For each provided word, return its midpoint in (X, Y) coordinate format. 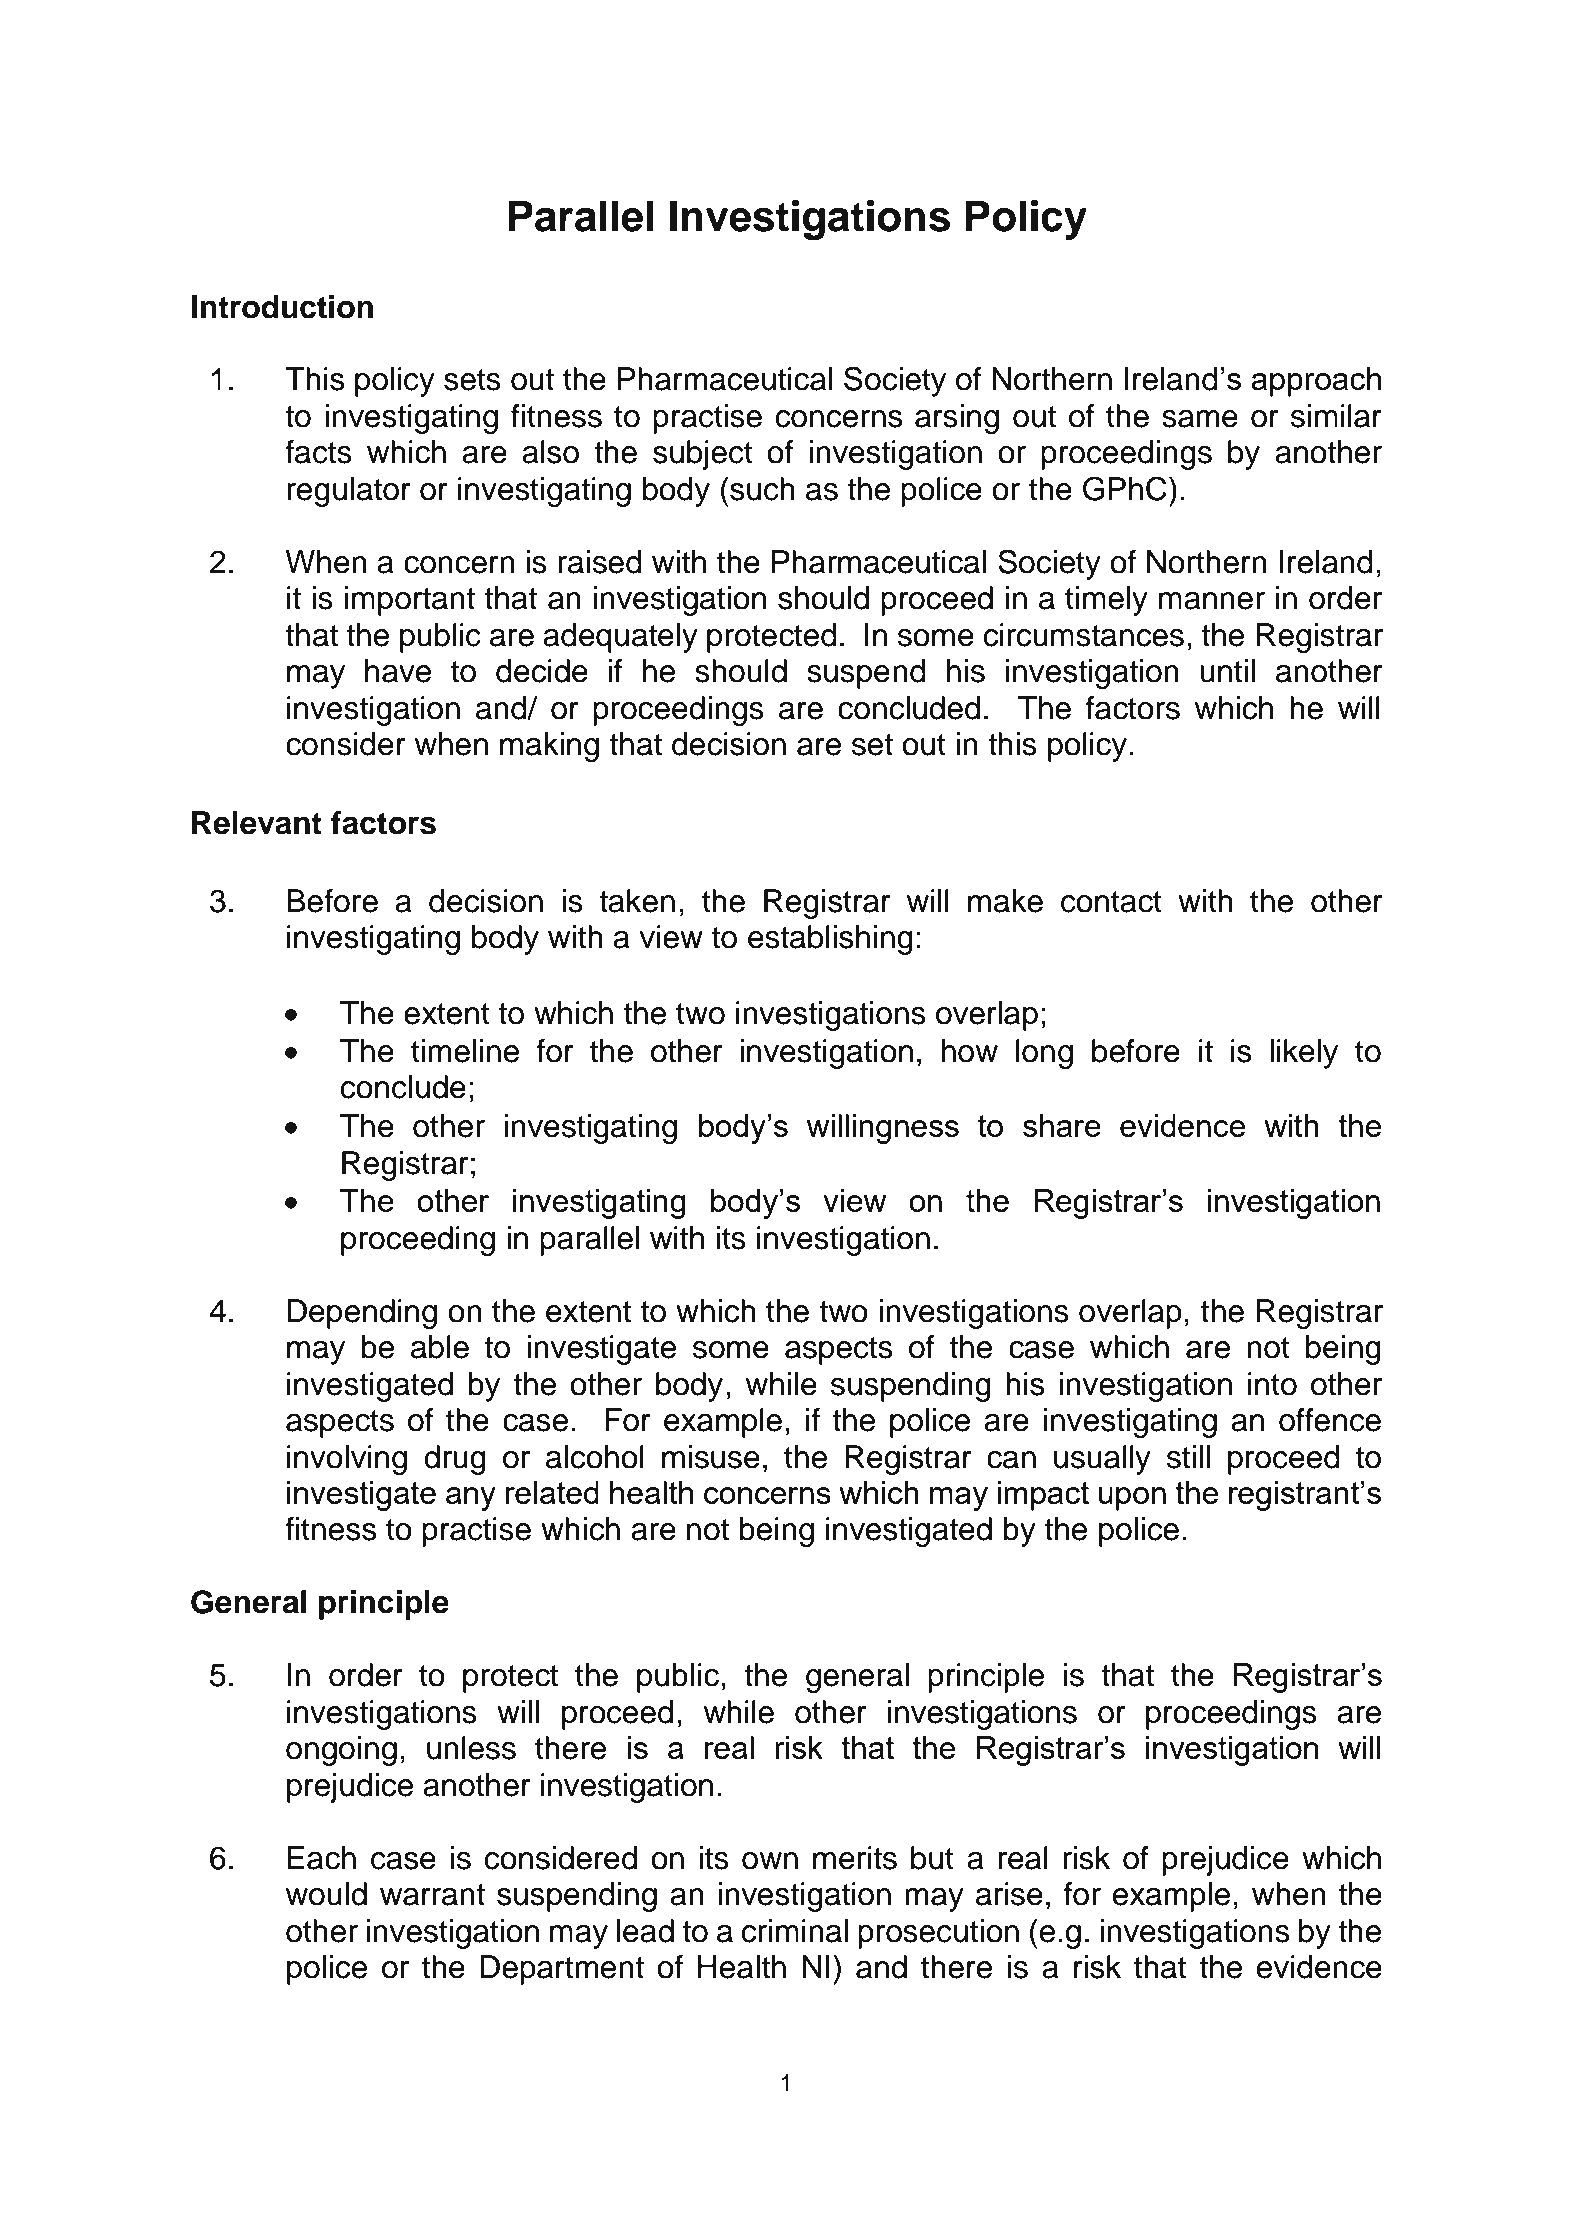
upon (1132, 1499)
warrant (432, 1895)
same (1200, 419)
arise (1009, 1894)
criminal (795, 1931)
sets (472, 380)
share (1062, 1125)
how (970, 1051)
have (398, 671)
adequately (620, 638)
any (471, 1499)
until (1227, 671)
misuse (711, 1457)
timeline (465, 1051)
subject (703, 455)
